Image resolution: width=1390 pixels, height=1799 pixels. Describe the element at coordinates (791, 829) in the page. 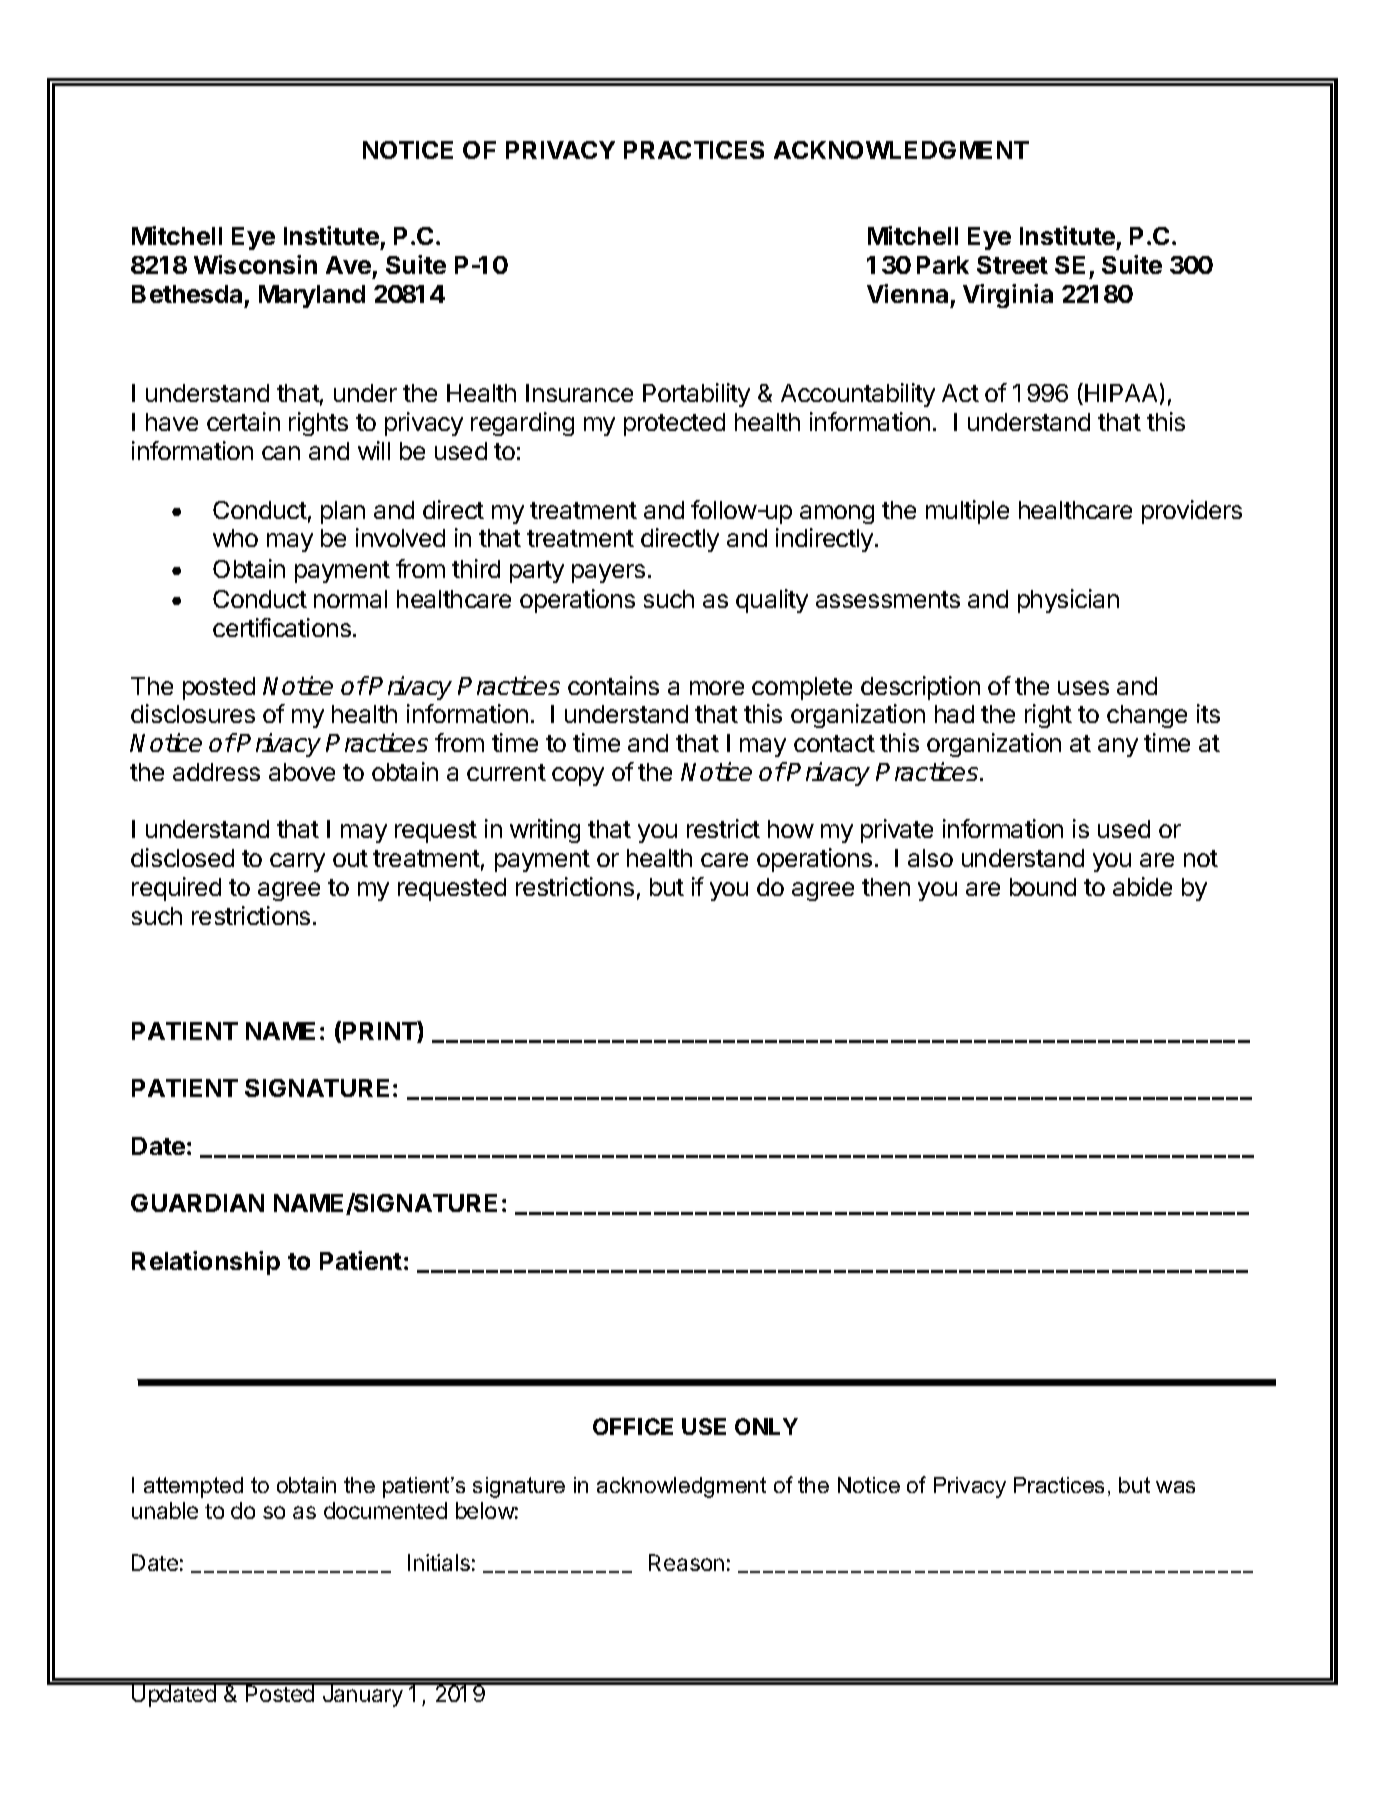

I see `how` at that location.
